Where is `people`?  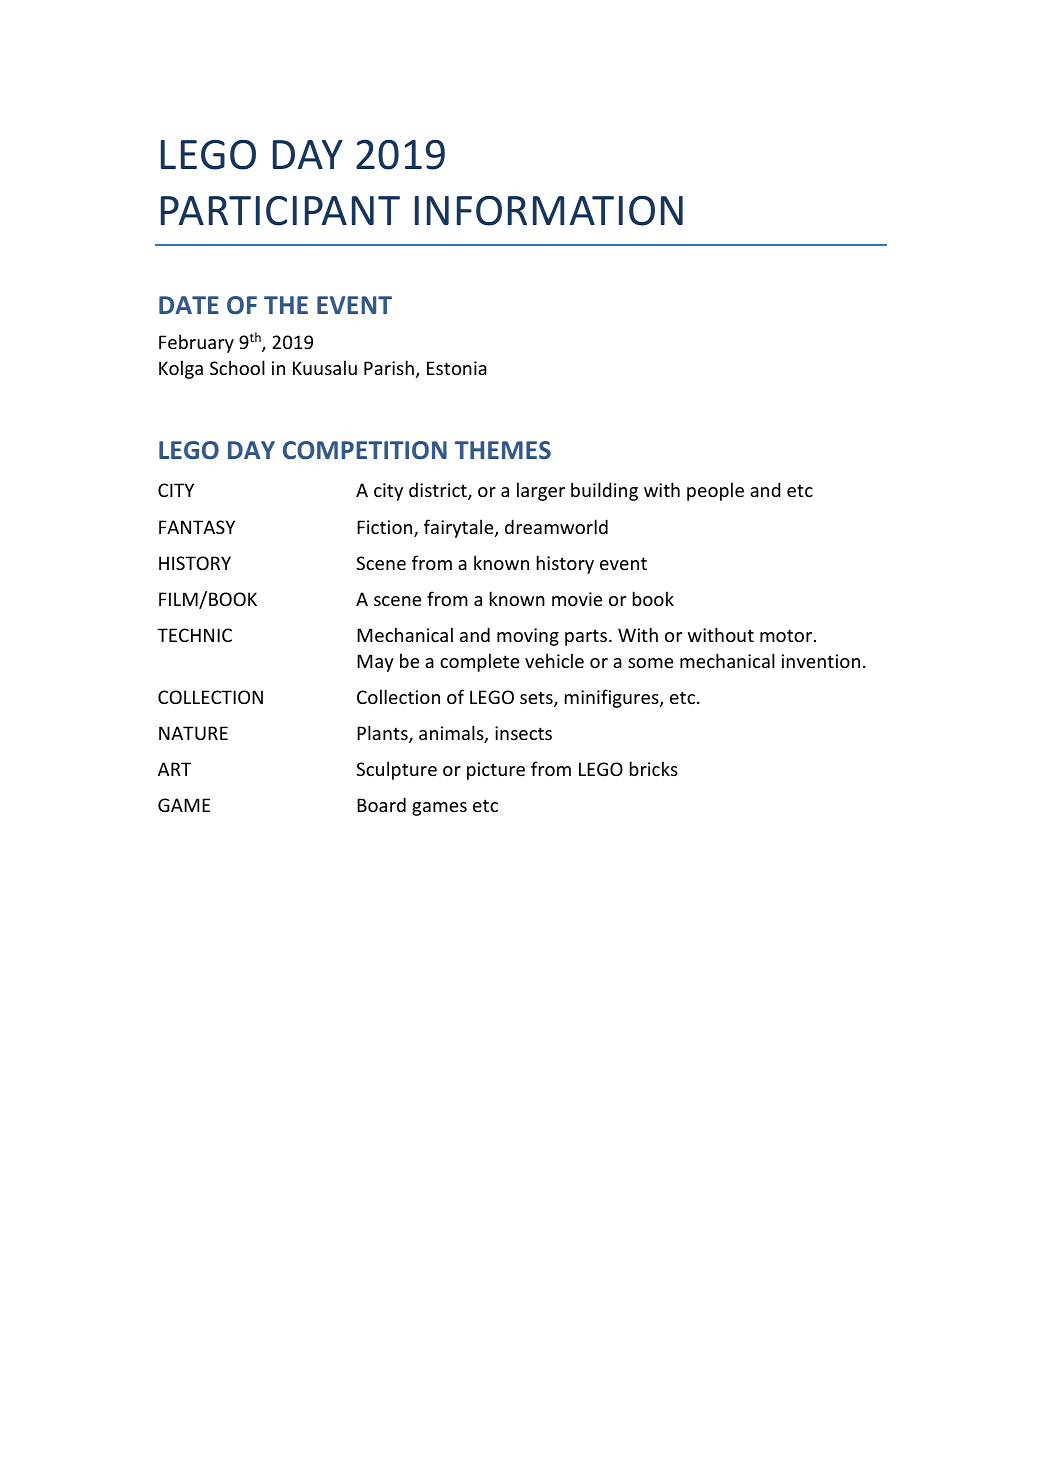 people is located at coordinates (715, 491).
